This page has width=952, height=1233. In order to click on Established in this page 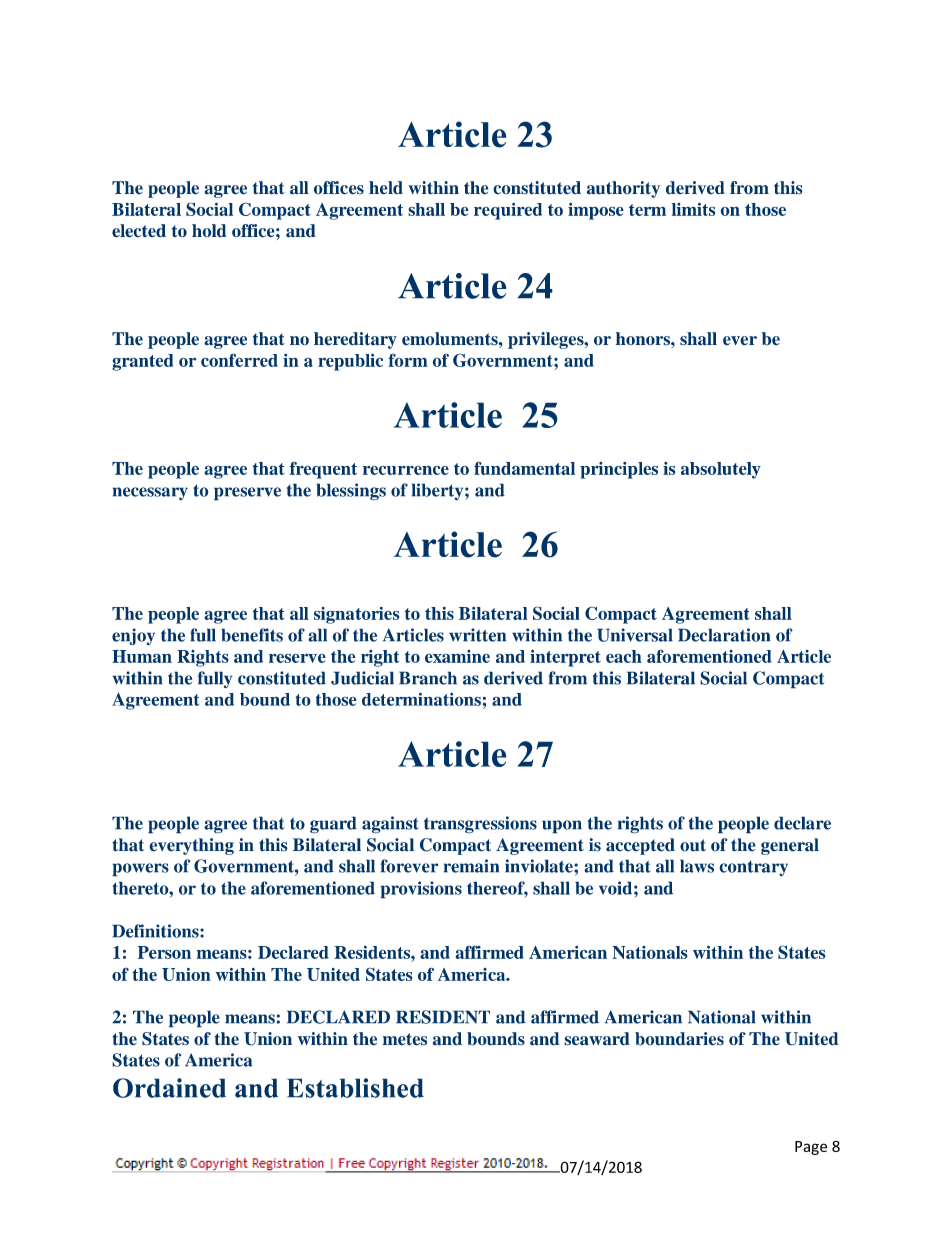, I will do `click(355, 1088)`.
